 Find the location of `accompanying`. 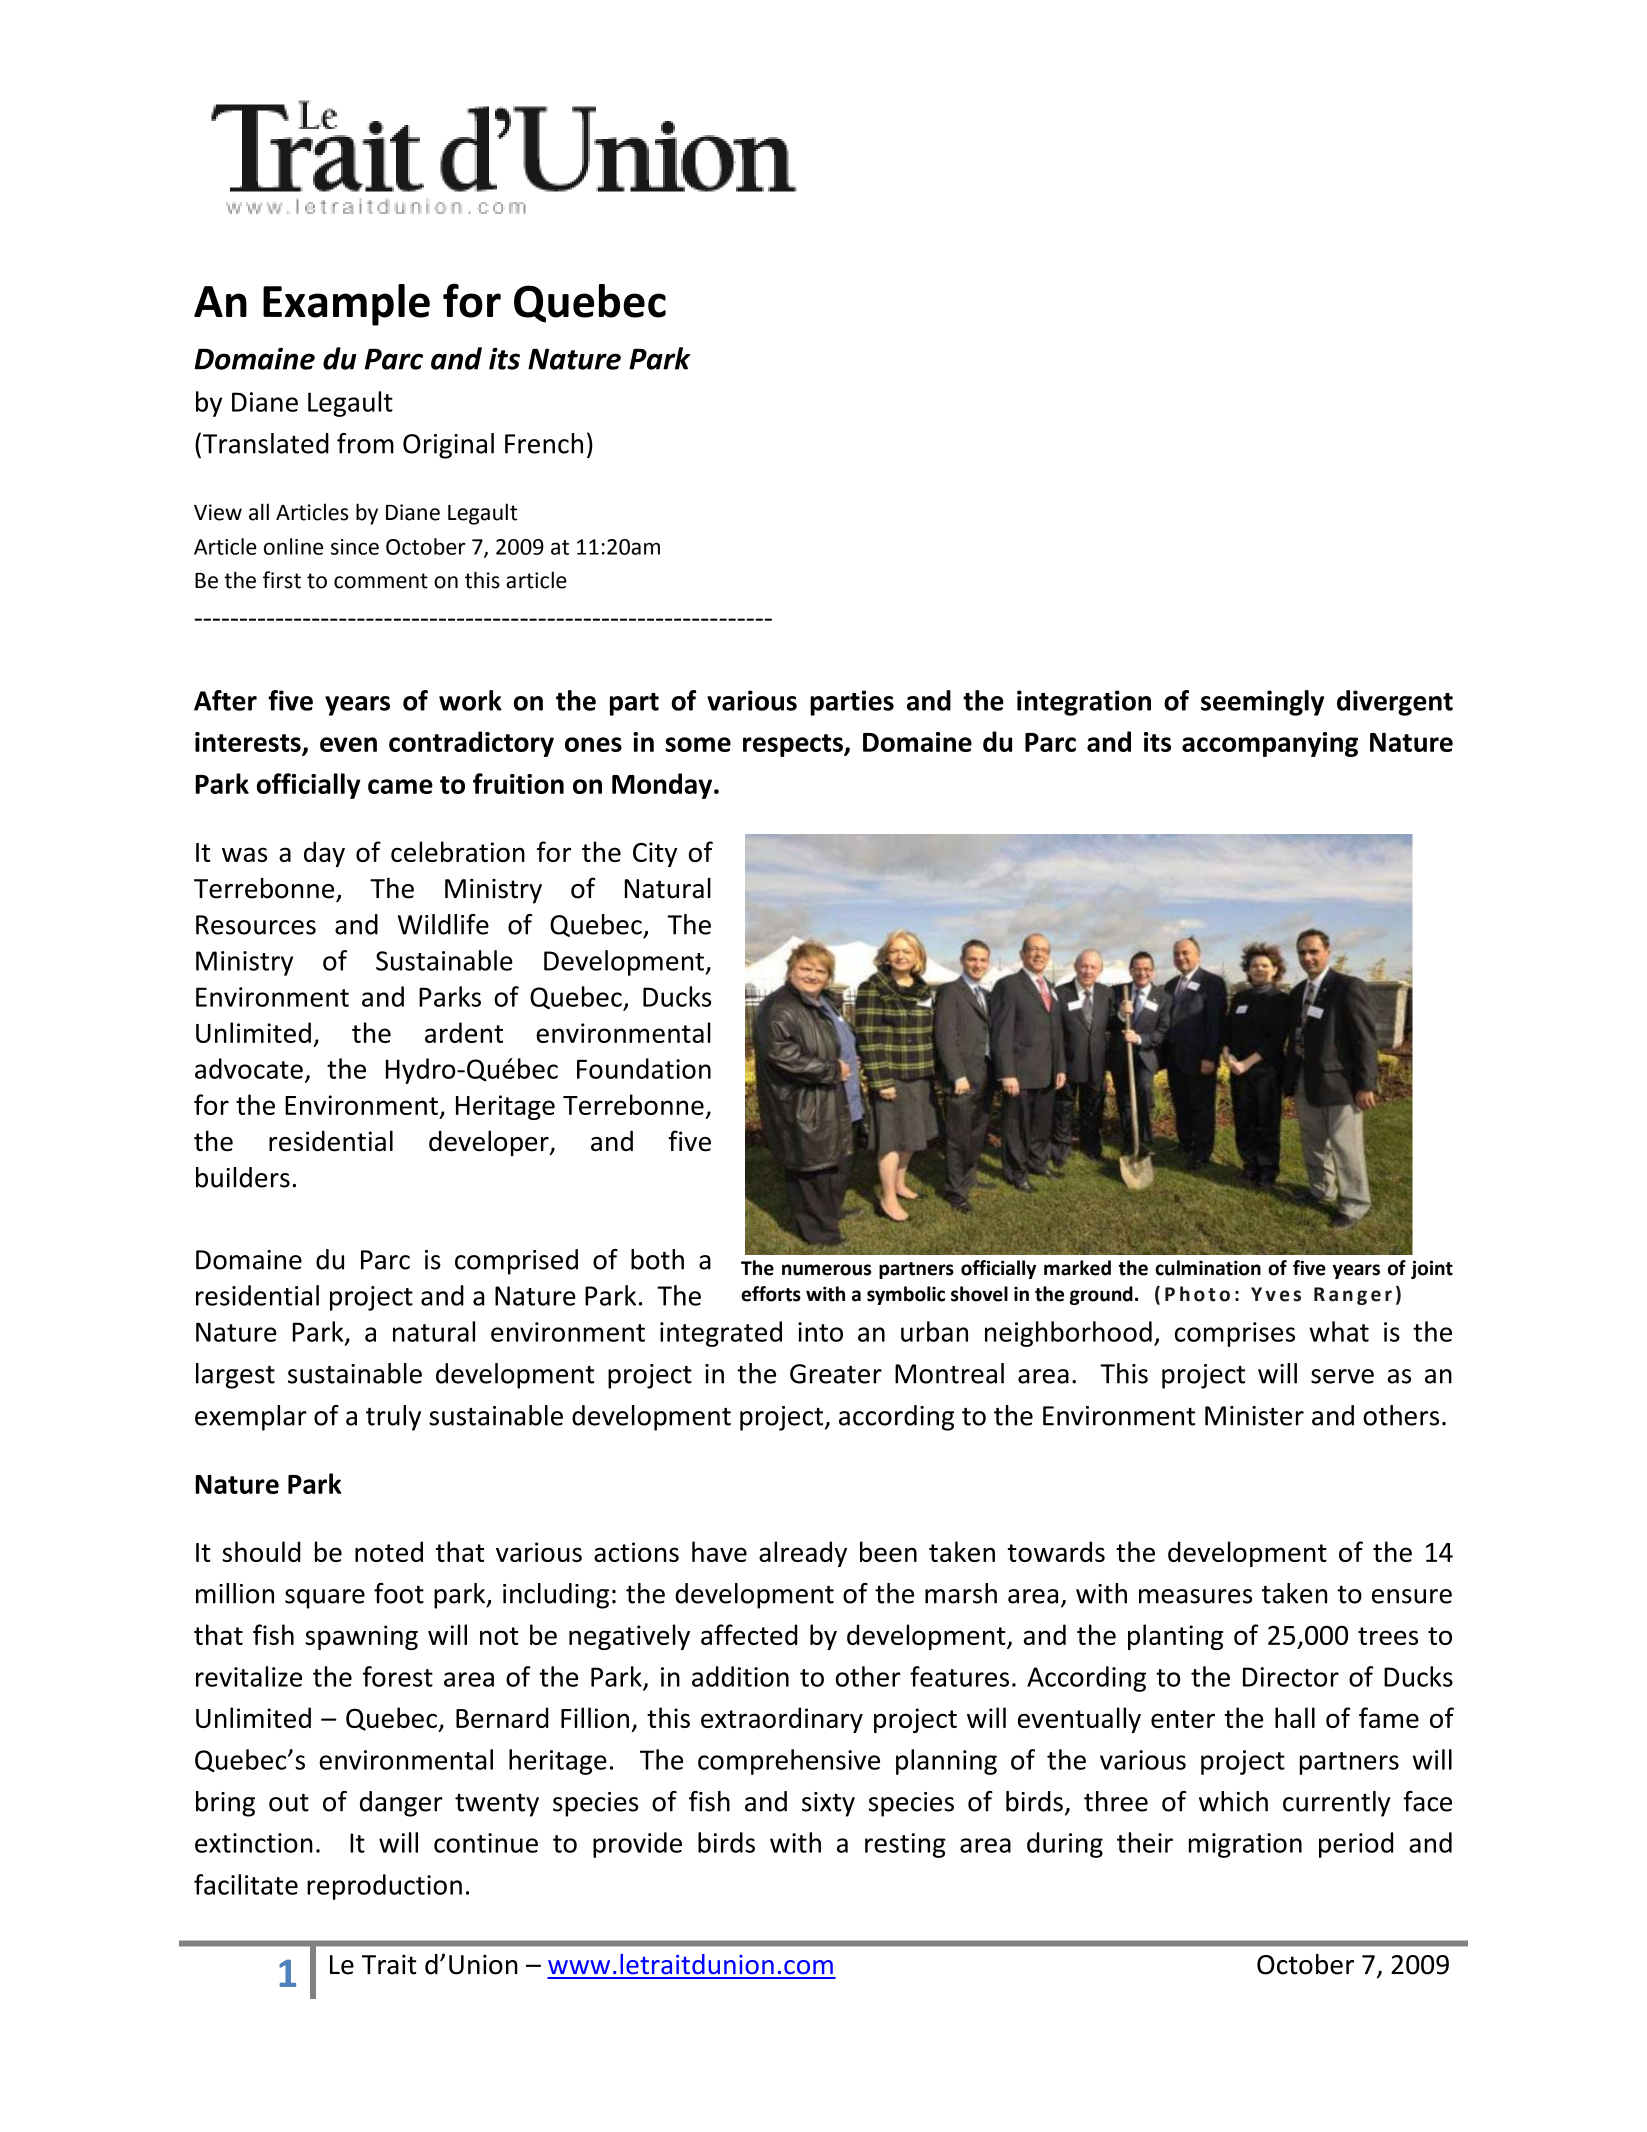

accompanying is located at coordinates (1270, 744).
